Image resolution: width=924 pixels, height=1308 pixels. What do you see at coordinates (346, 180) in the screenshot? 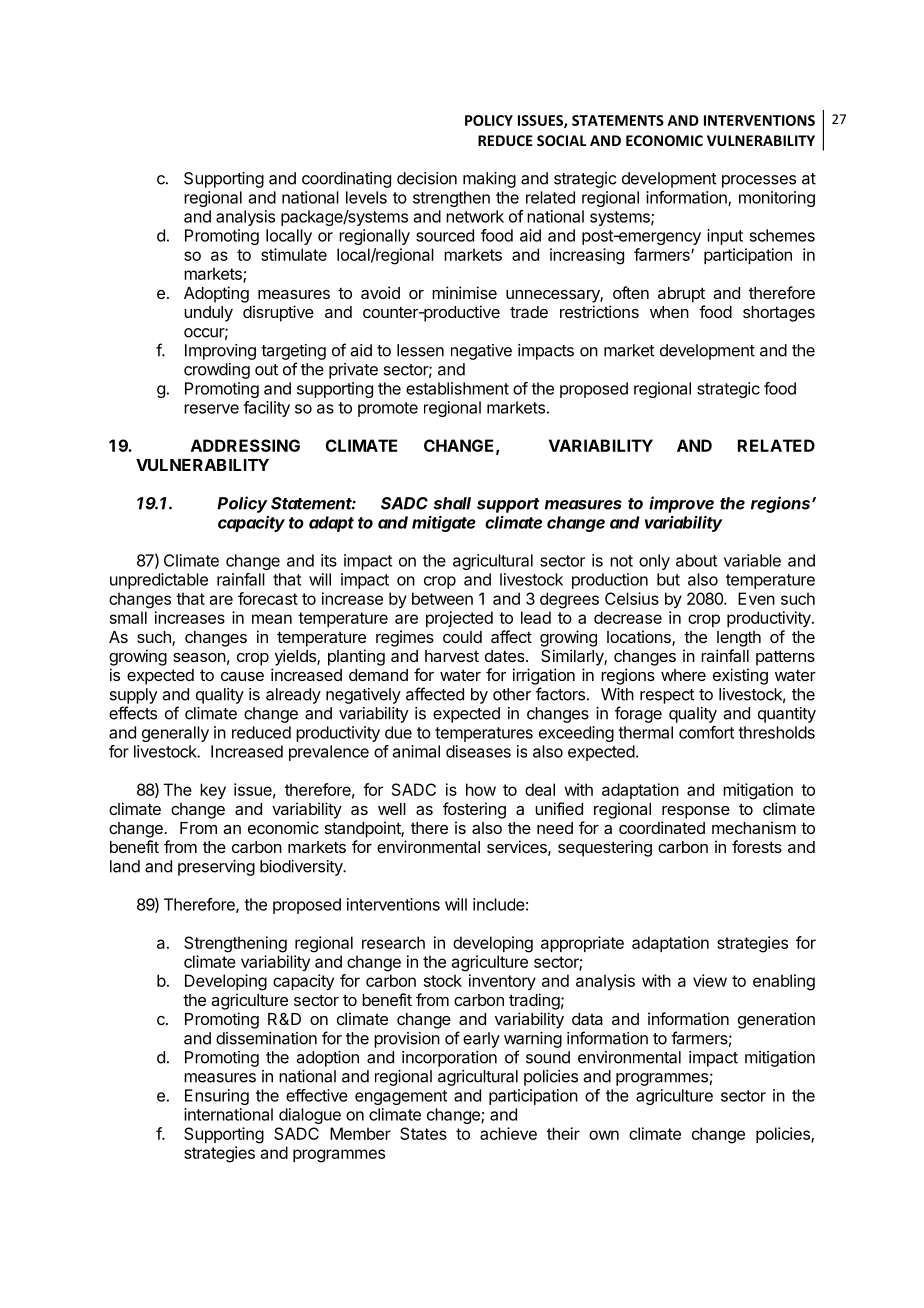
I see `coordinating` at bounding box center [346, 180].
